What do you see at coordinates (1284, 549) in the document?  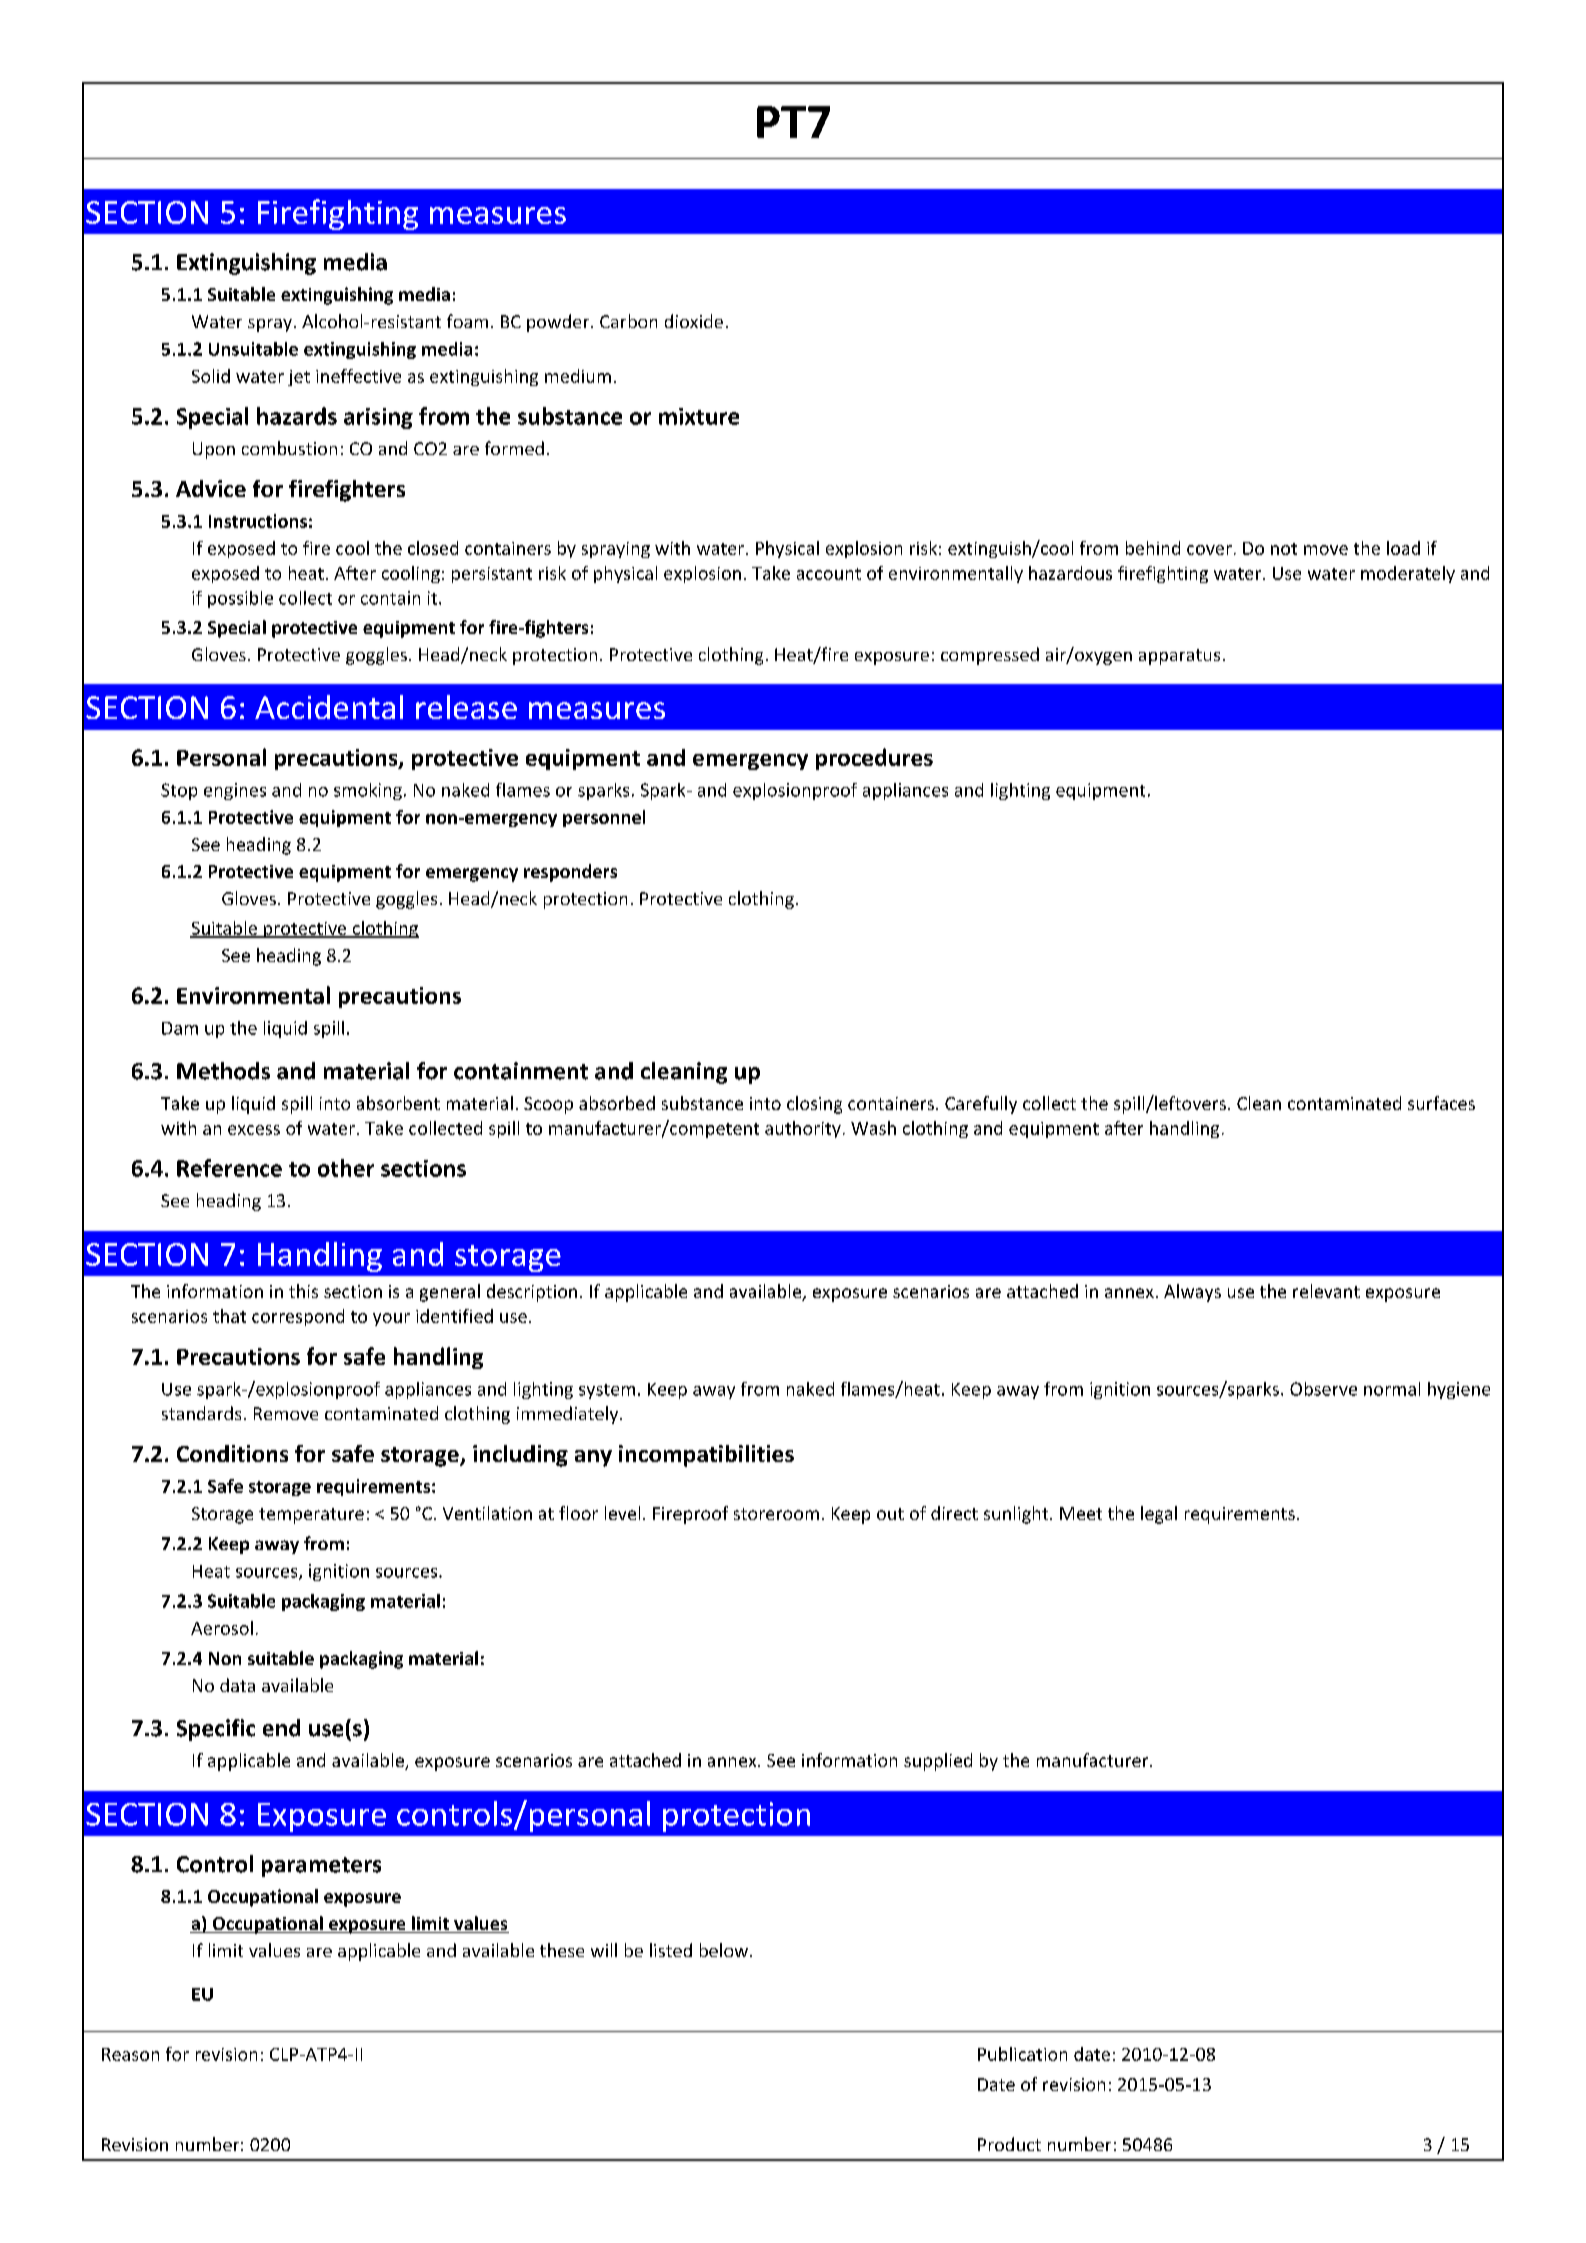 I see `not` at bounding box center [1284, 549].
